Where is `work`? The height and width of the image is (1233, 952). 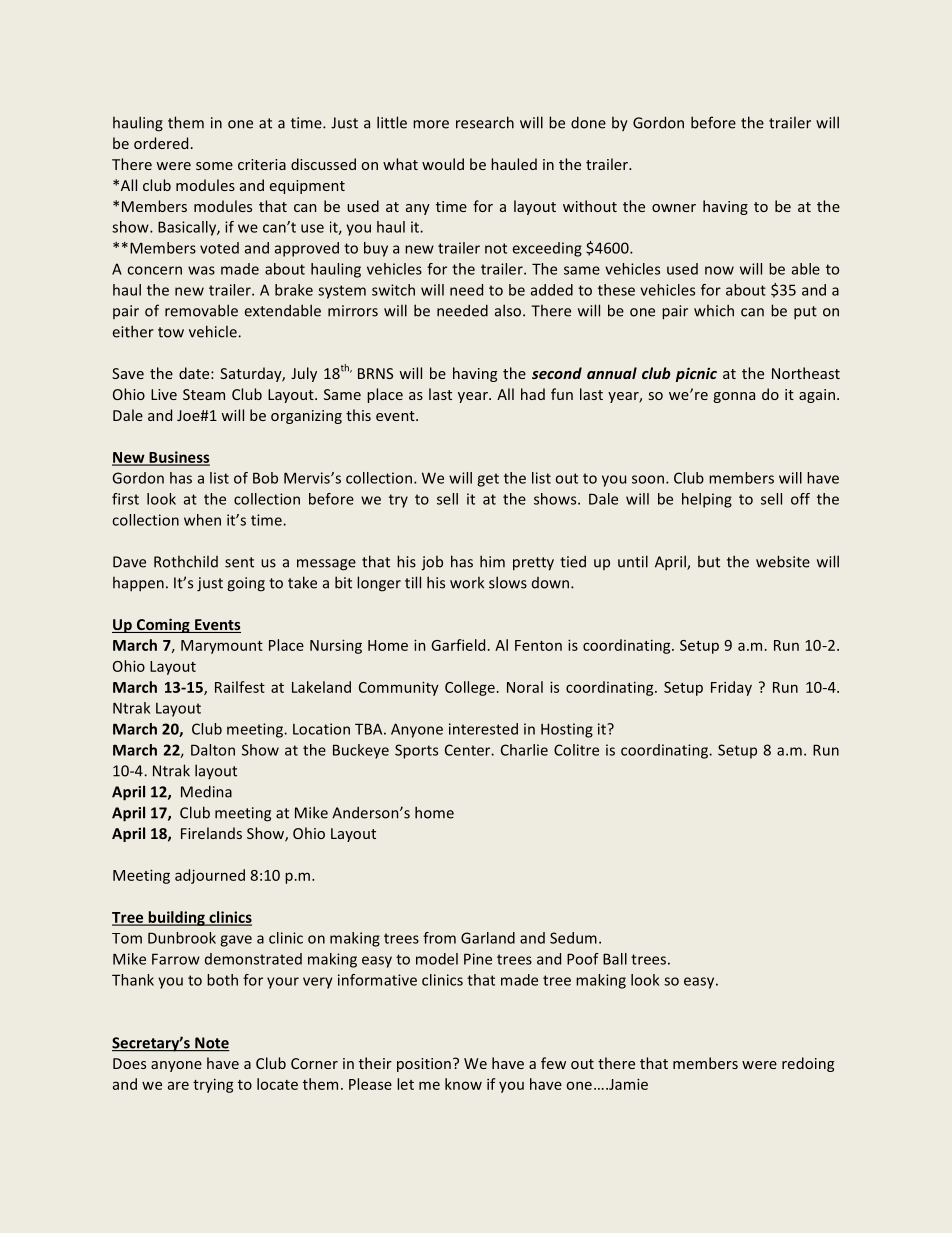 work is located at coordinates (467, 583).
